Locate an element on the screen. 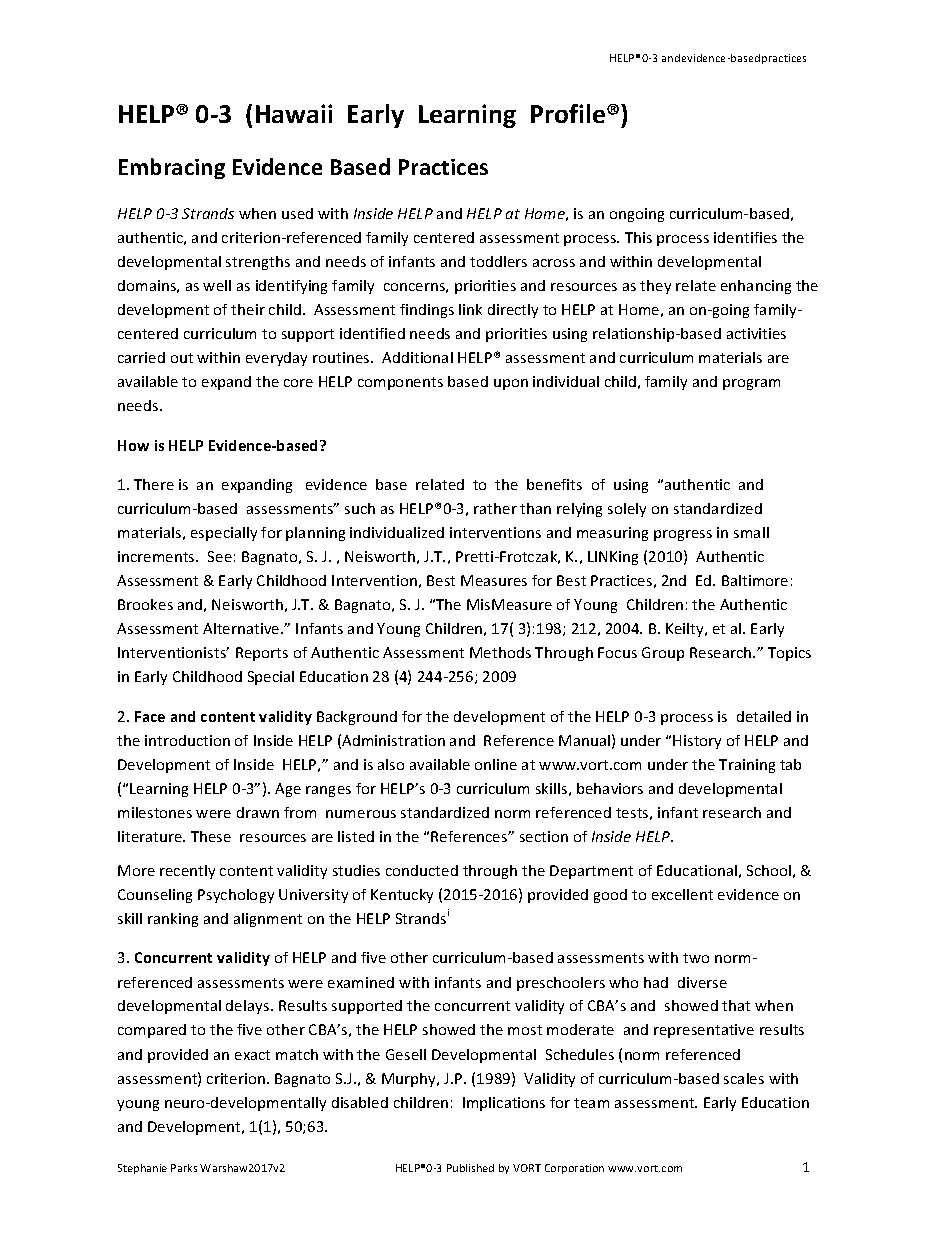  excellent is located at coordinates (682, 894).
